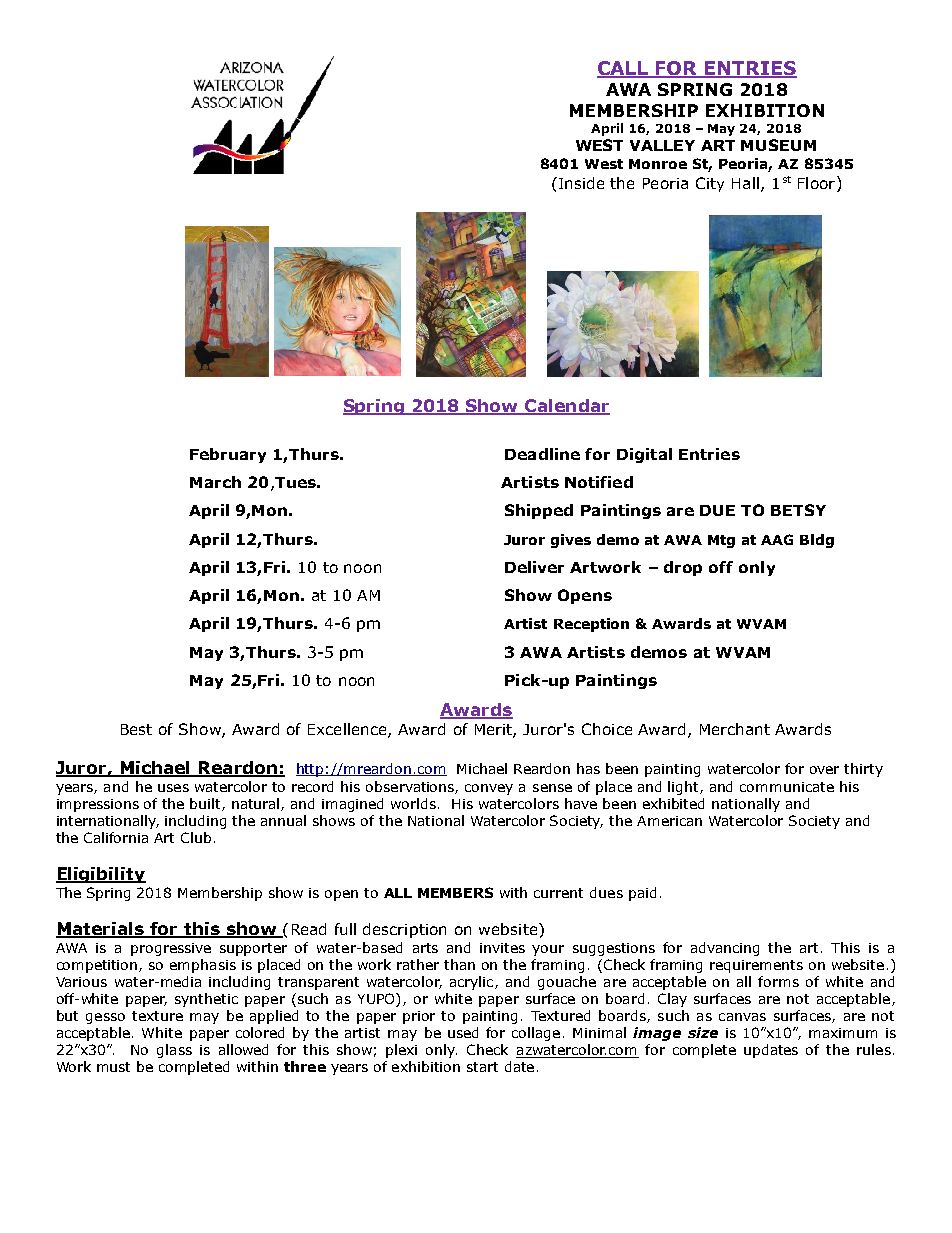 The image size is (952, 1233). I want to click on MUSEUM, so click(778, 145).
